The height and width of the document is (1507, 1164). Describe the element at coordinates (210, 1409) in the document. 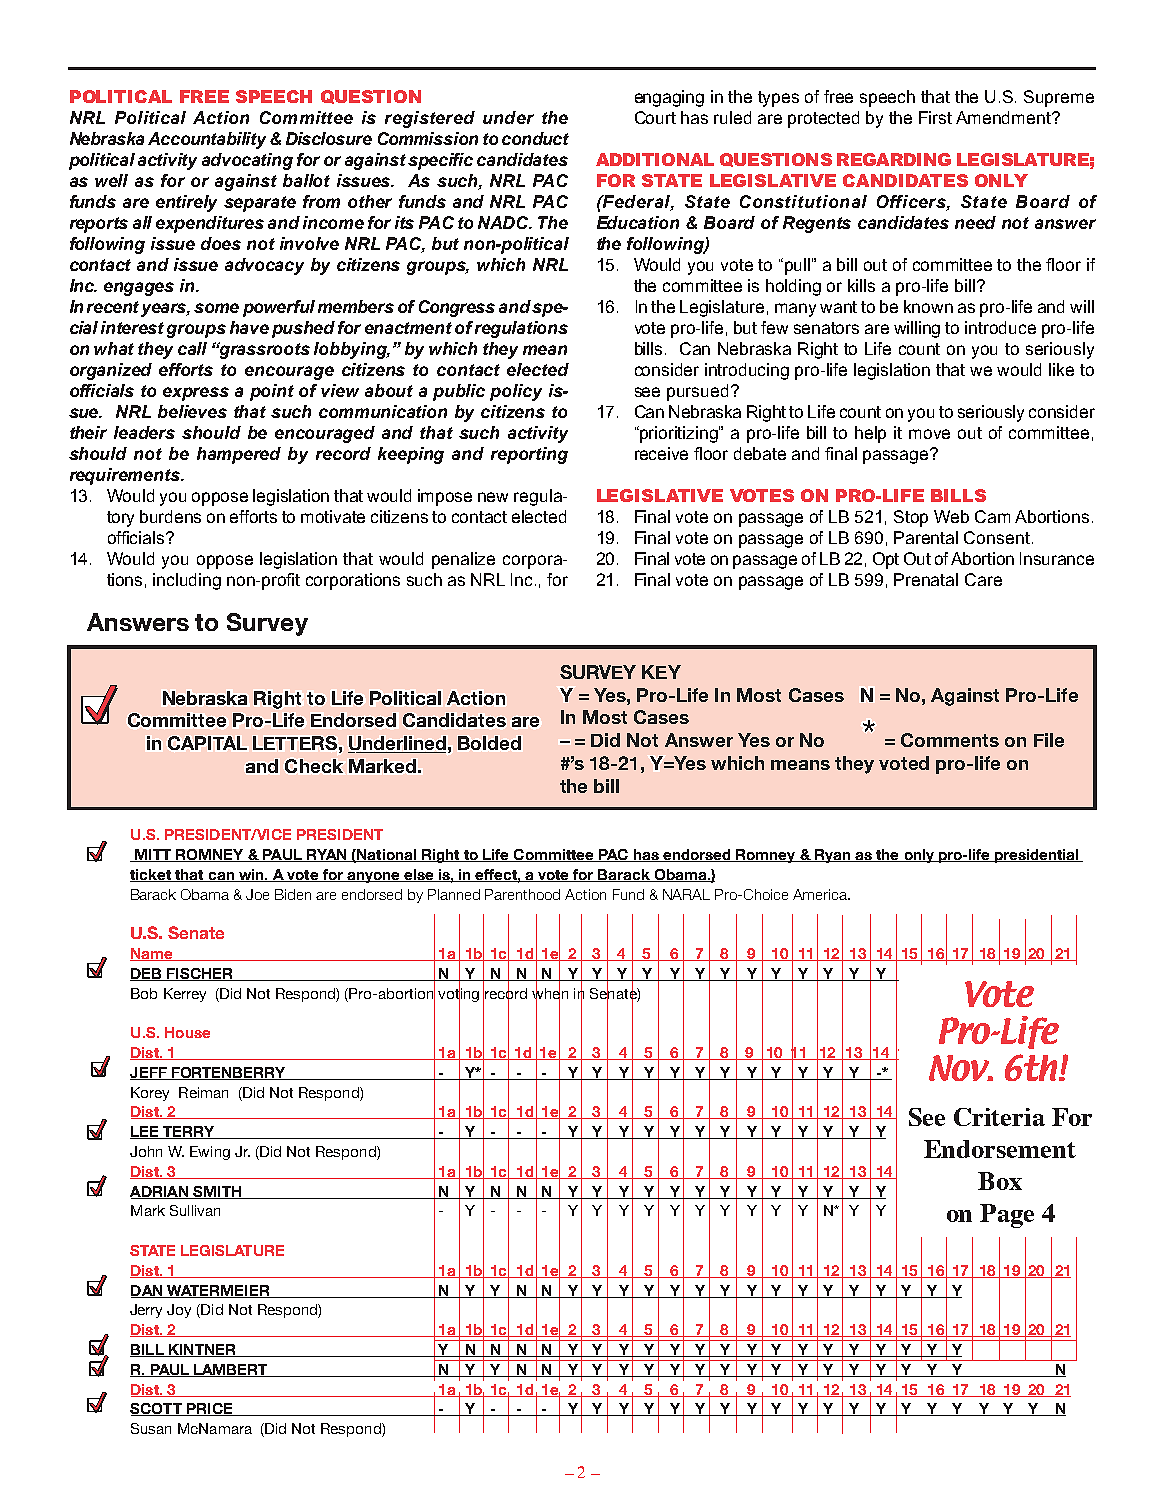

I see `PRICE` at that location.
